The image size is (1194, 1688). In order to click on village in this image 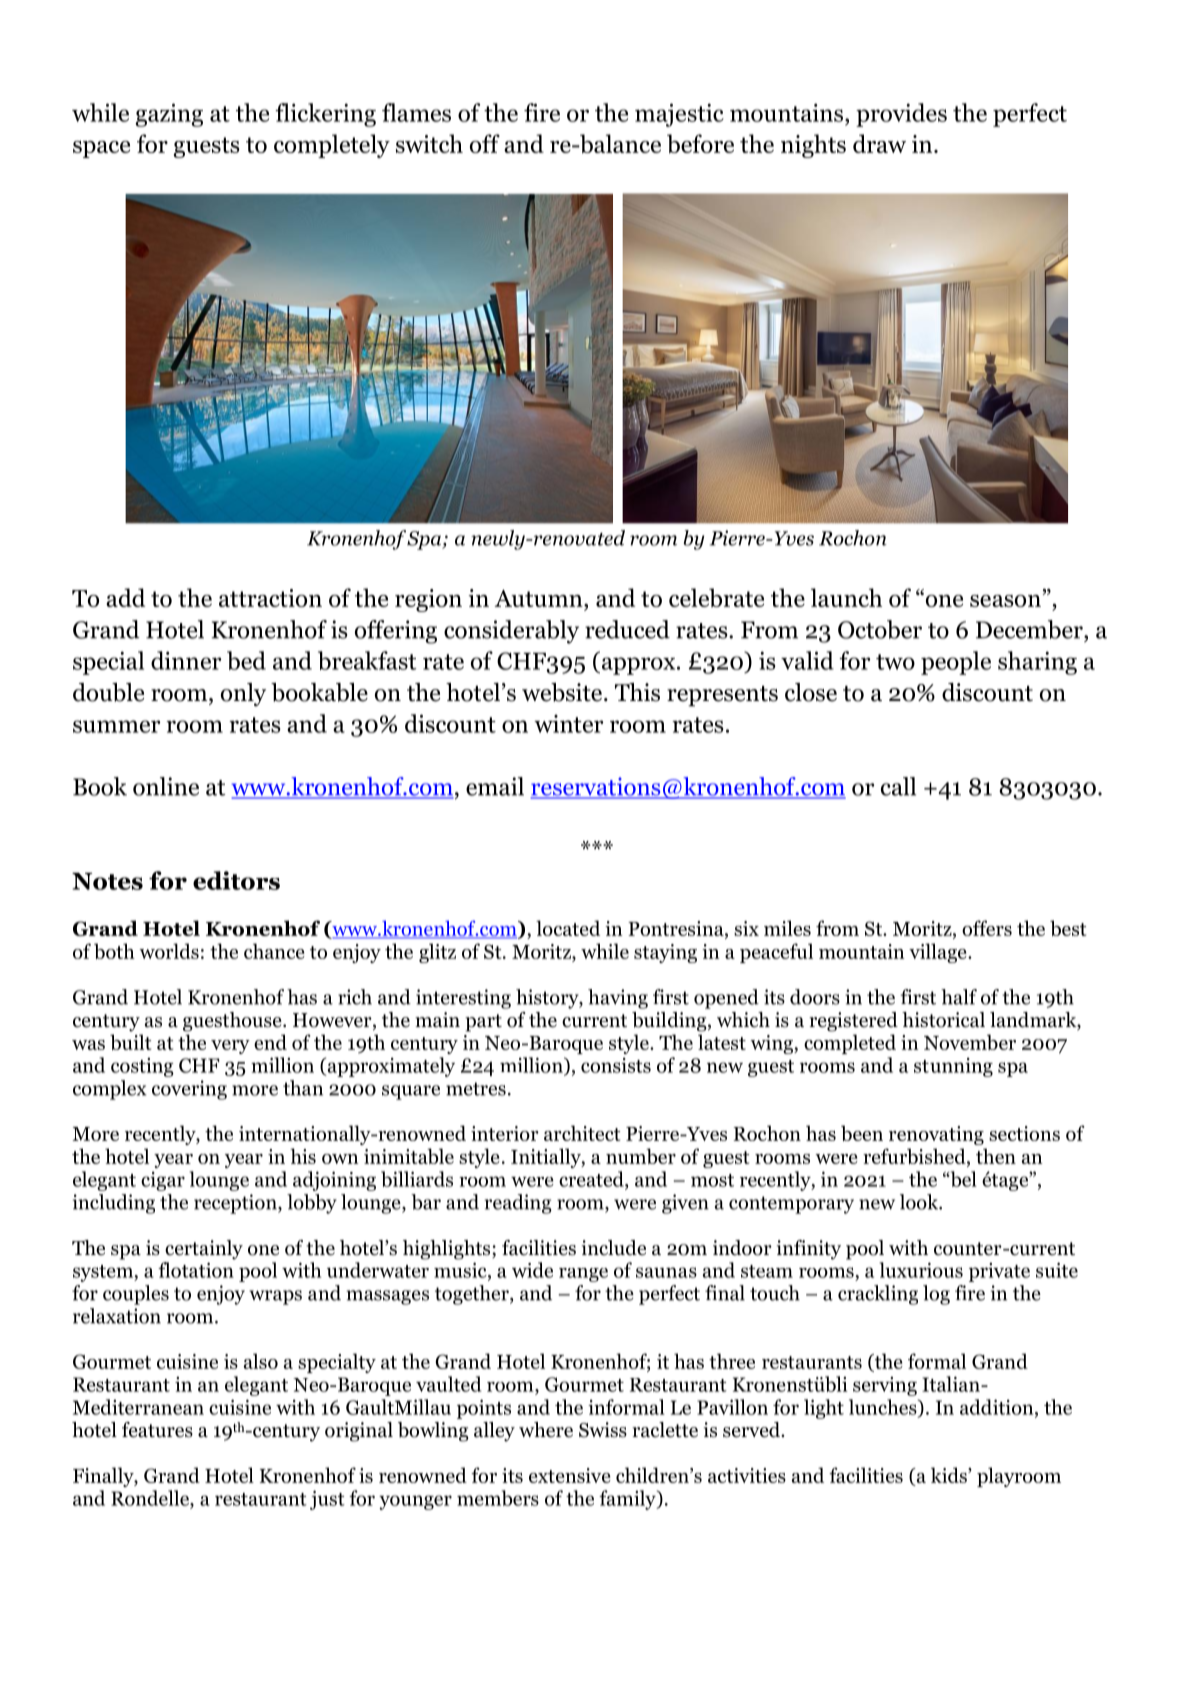, I will do `click(939, 953)`.
